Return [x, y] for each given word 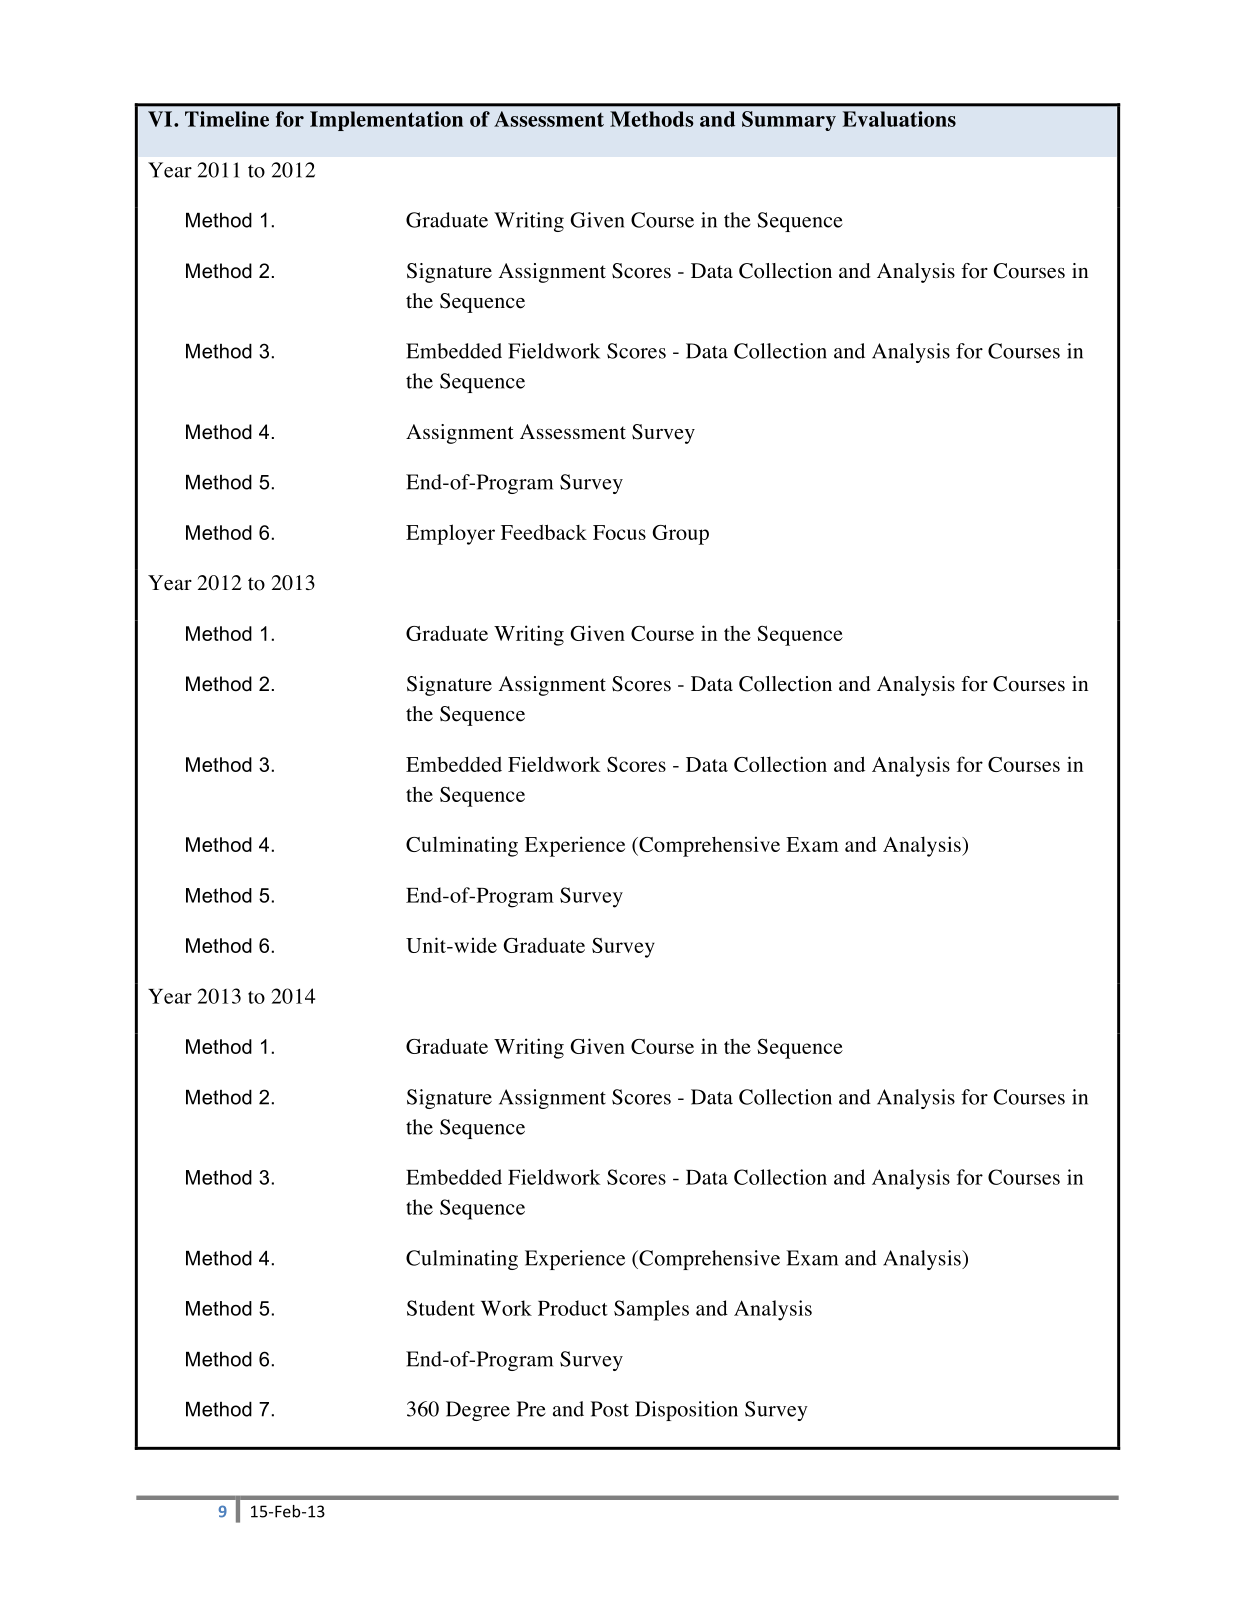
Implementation [386, 121]
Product [573, 1308]
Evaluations [899, 119]
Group [680, 535]
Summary [789, 121]
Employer [450, 534]
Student [441, 1308]
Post [610, 1409]
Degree [478, 1411]
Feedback [544, 532]
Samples [651, 1310]
